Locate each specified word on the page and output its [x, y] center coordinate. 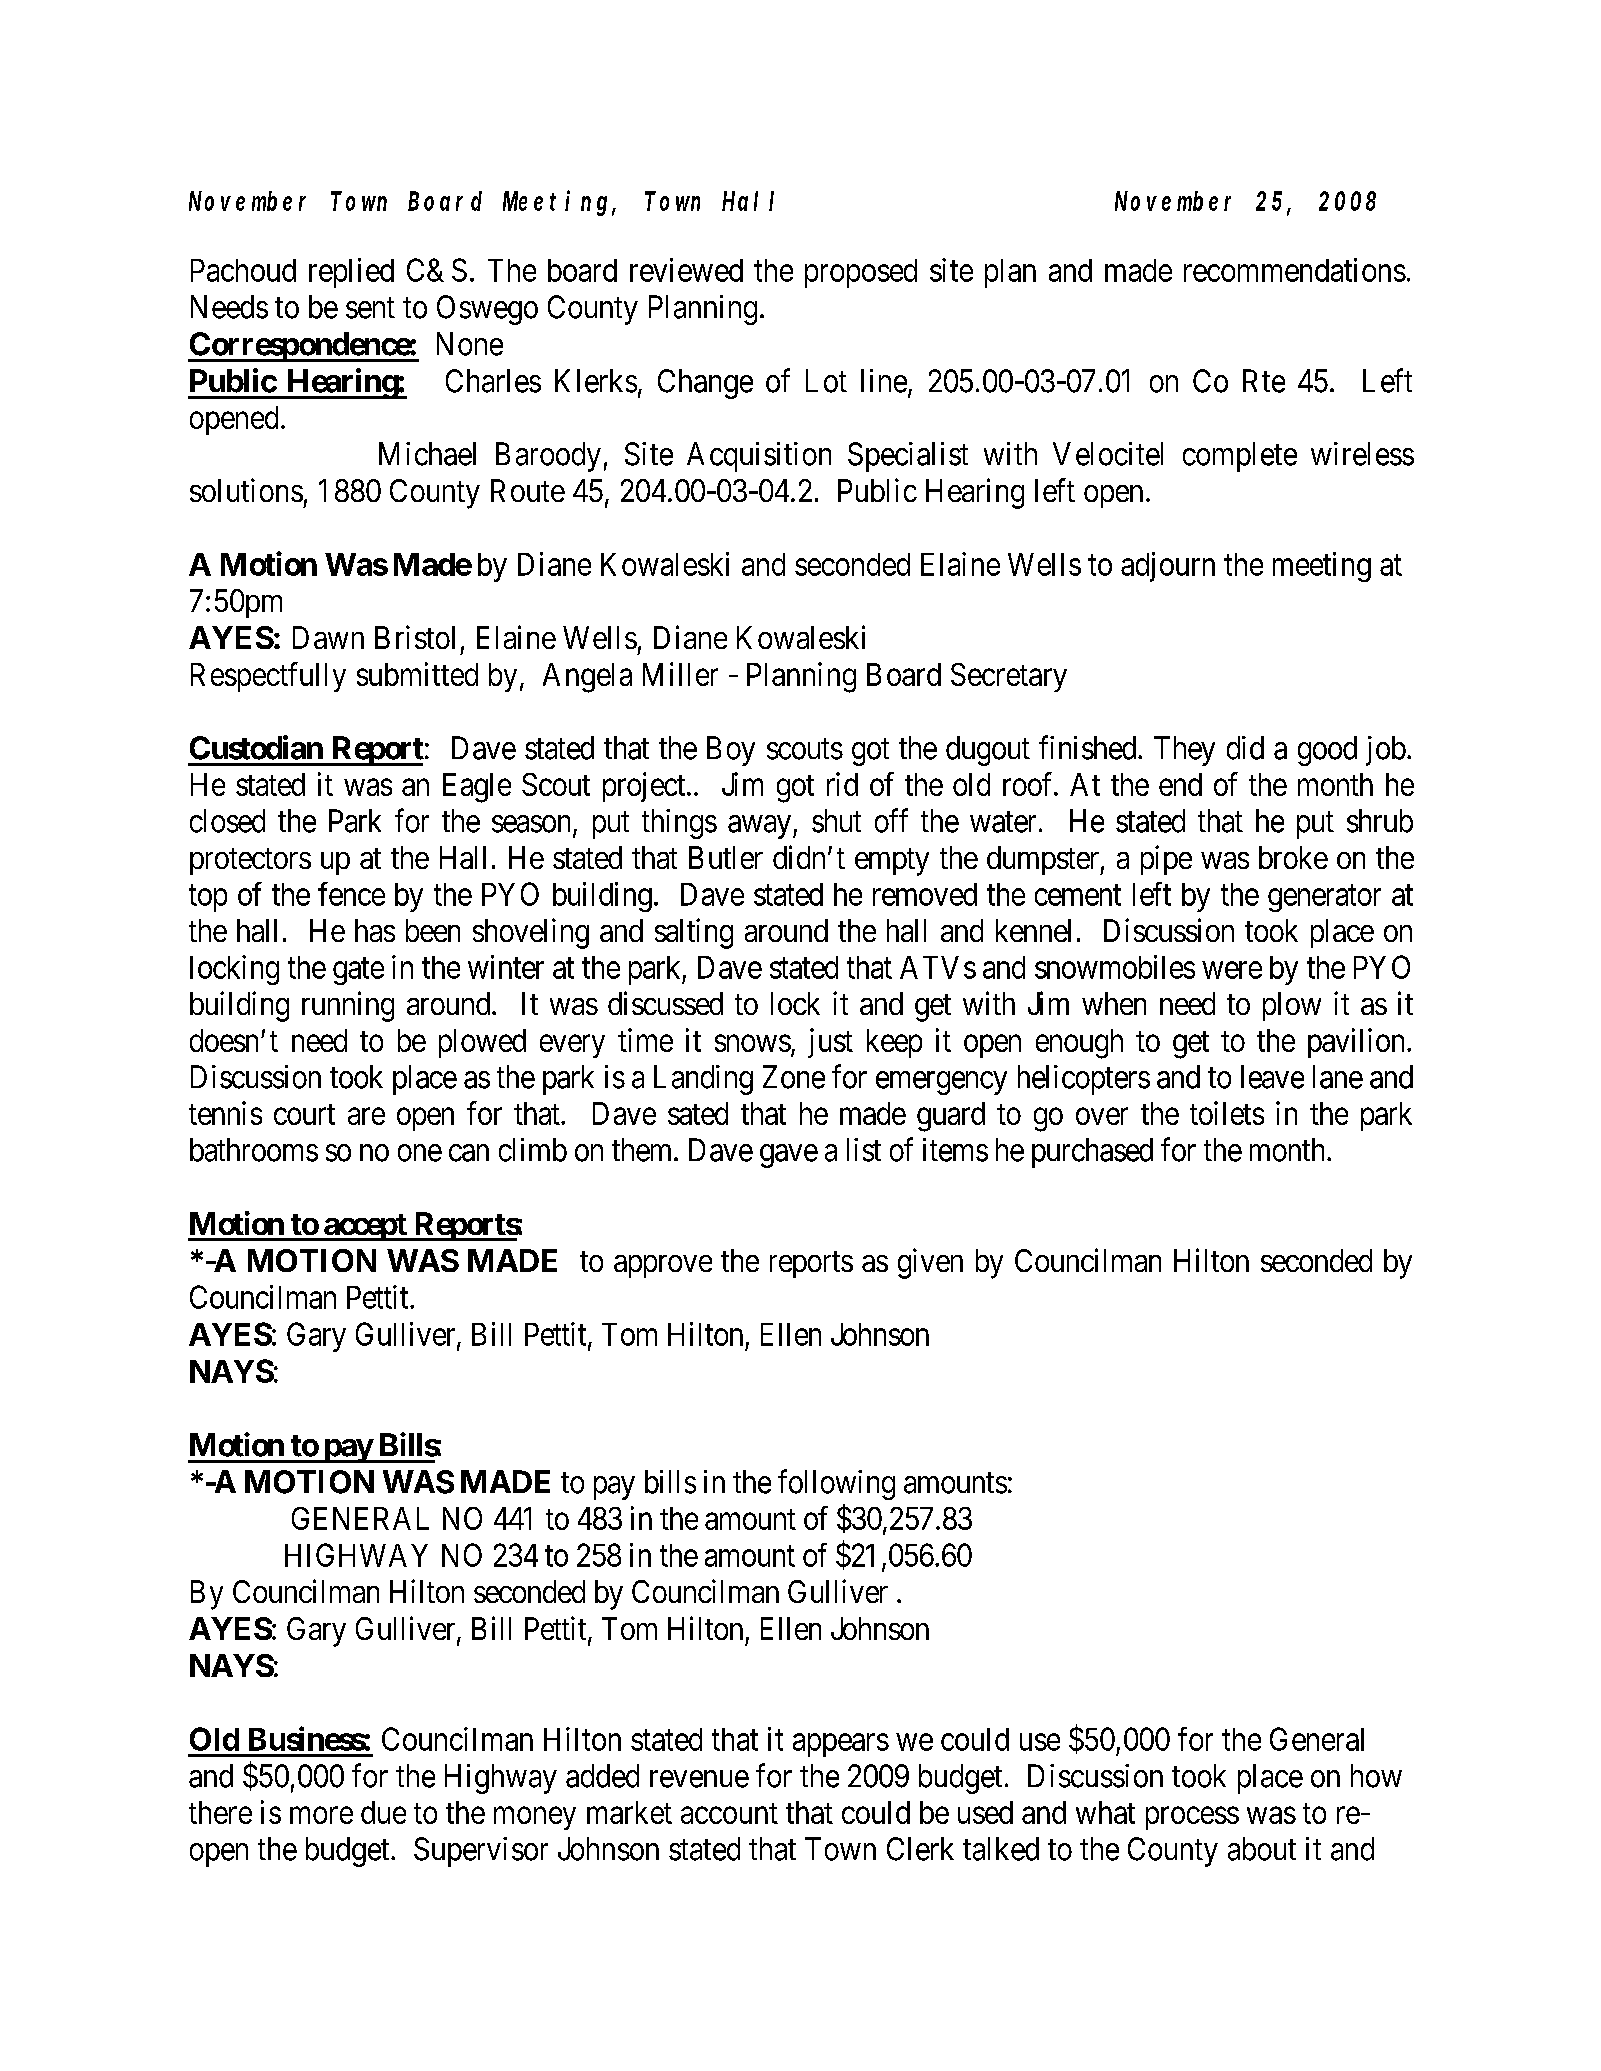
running [348, 1006]
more [321, 1815]
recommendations [1295, 270]
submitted [417, 674]
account [729, 1813]
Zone [794, 1077]
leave [1272, 1077]
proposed [861, 273]
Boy [731, 751]
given [930, 1263]
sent [370, 308]
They [1184, 751]
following [836, 1484]
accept [365, 1227]
